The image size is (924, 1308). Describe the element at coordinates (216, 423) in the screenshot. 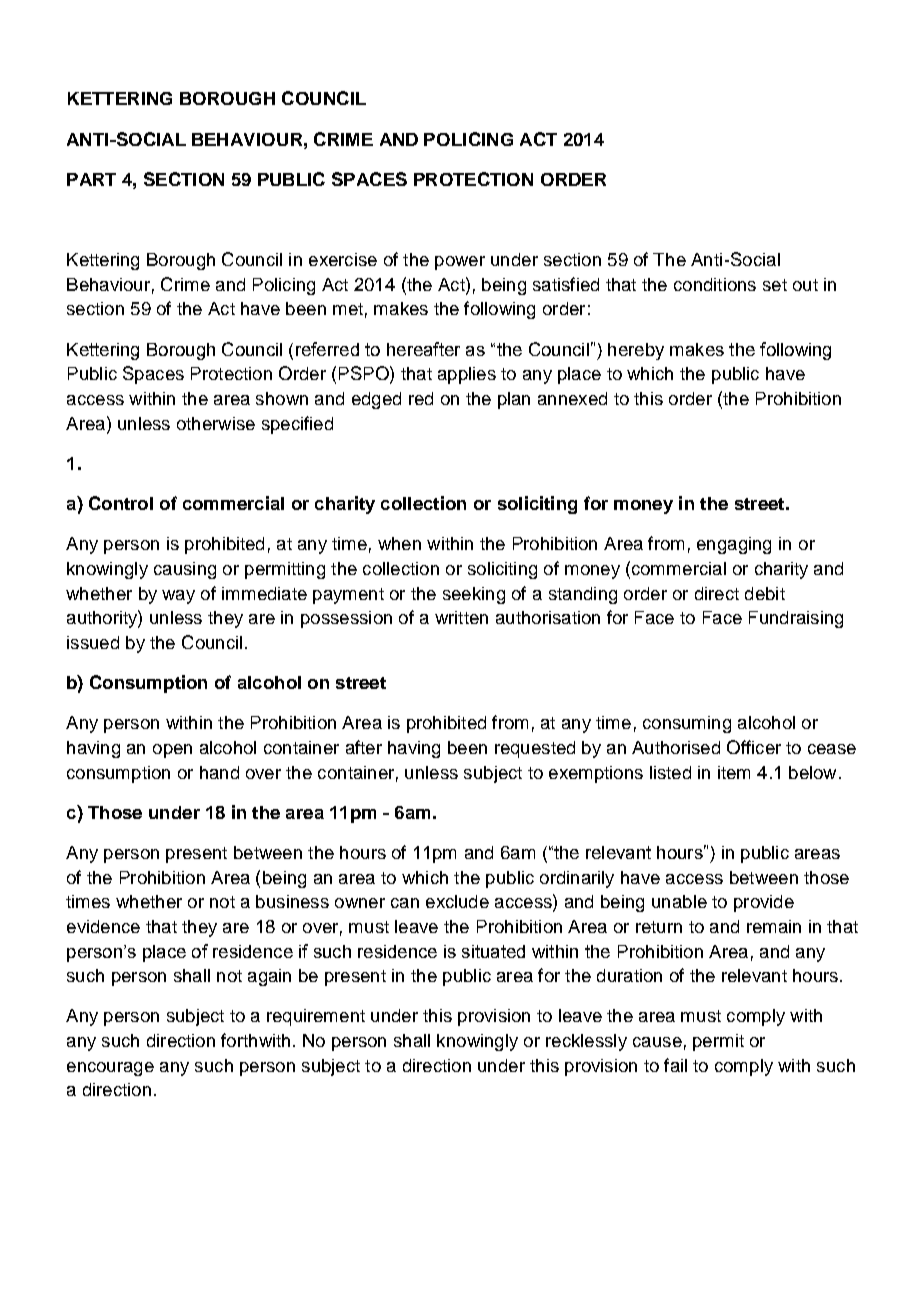

I see `otherwise` at that location.
